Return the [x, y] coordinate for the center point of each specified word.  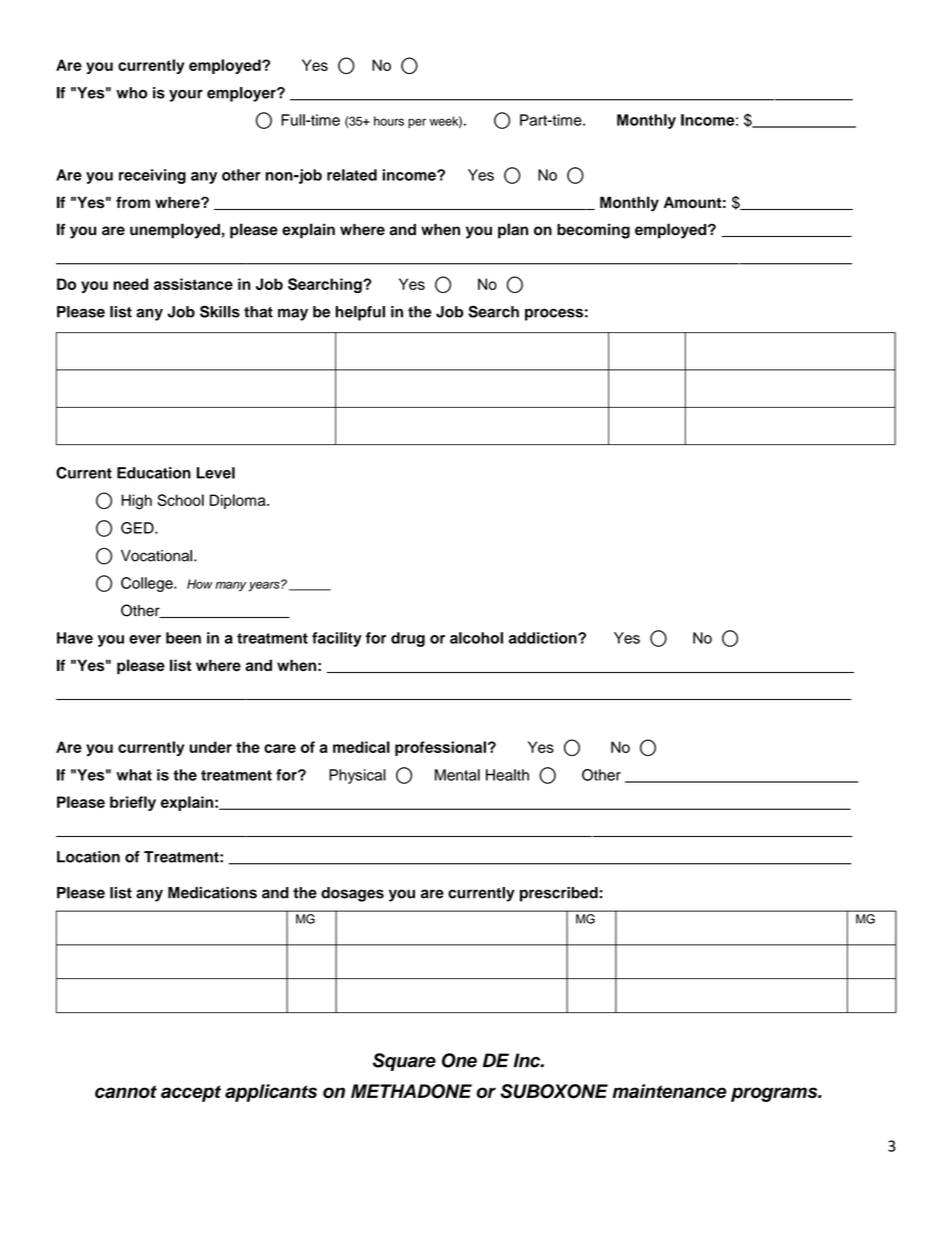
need [131, 284]
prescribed [559, 894]
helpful [360, 313]
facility [337, 639]
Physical [357, 776]
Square [404, 1062]
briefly [133, 803]
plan [513, 231]
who [131, 93]
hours [389, 121]
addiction [544, 638]
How [200, 584]
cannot [126, 1091]
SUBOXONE [554, 1091]
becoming [593, 231]
